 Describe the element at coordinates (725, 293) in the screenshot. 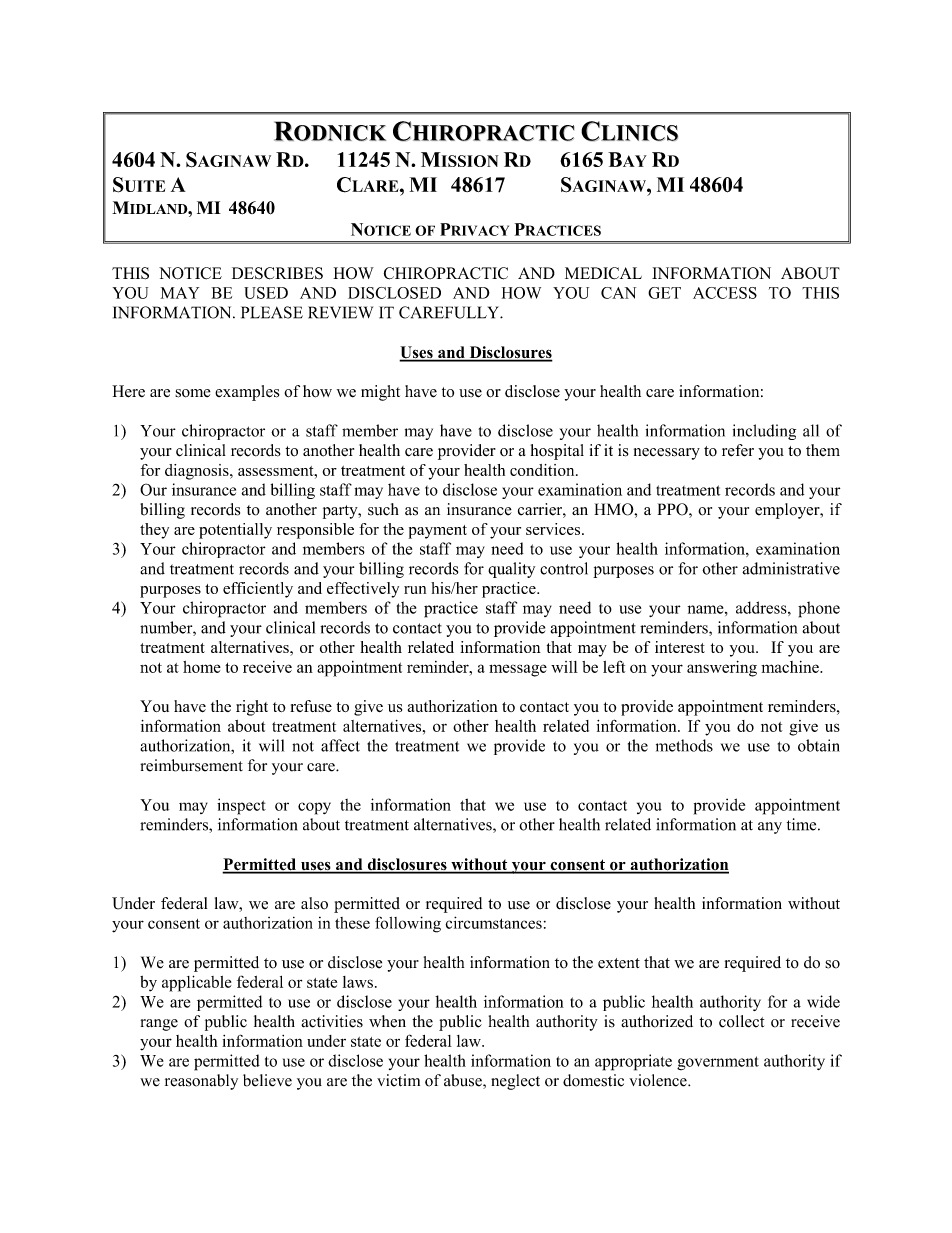

I see `ACCESS` at that location.
